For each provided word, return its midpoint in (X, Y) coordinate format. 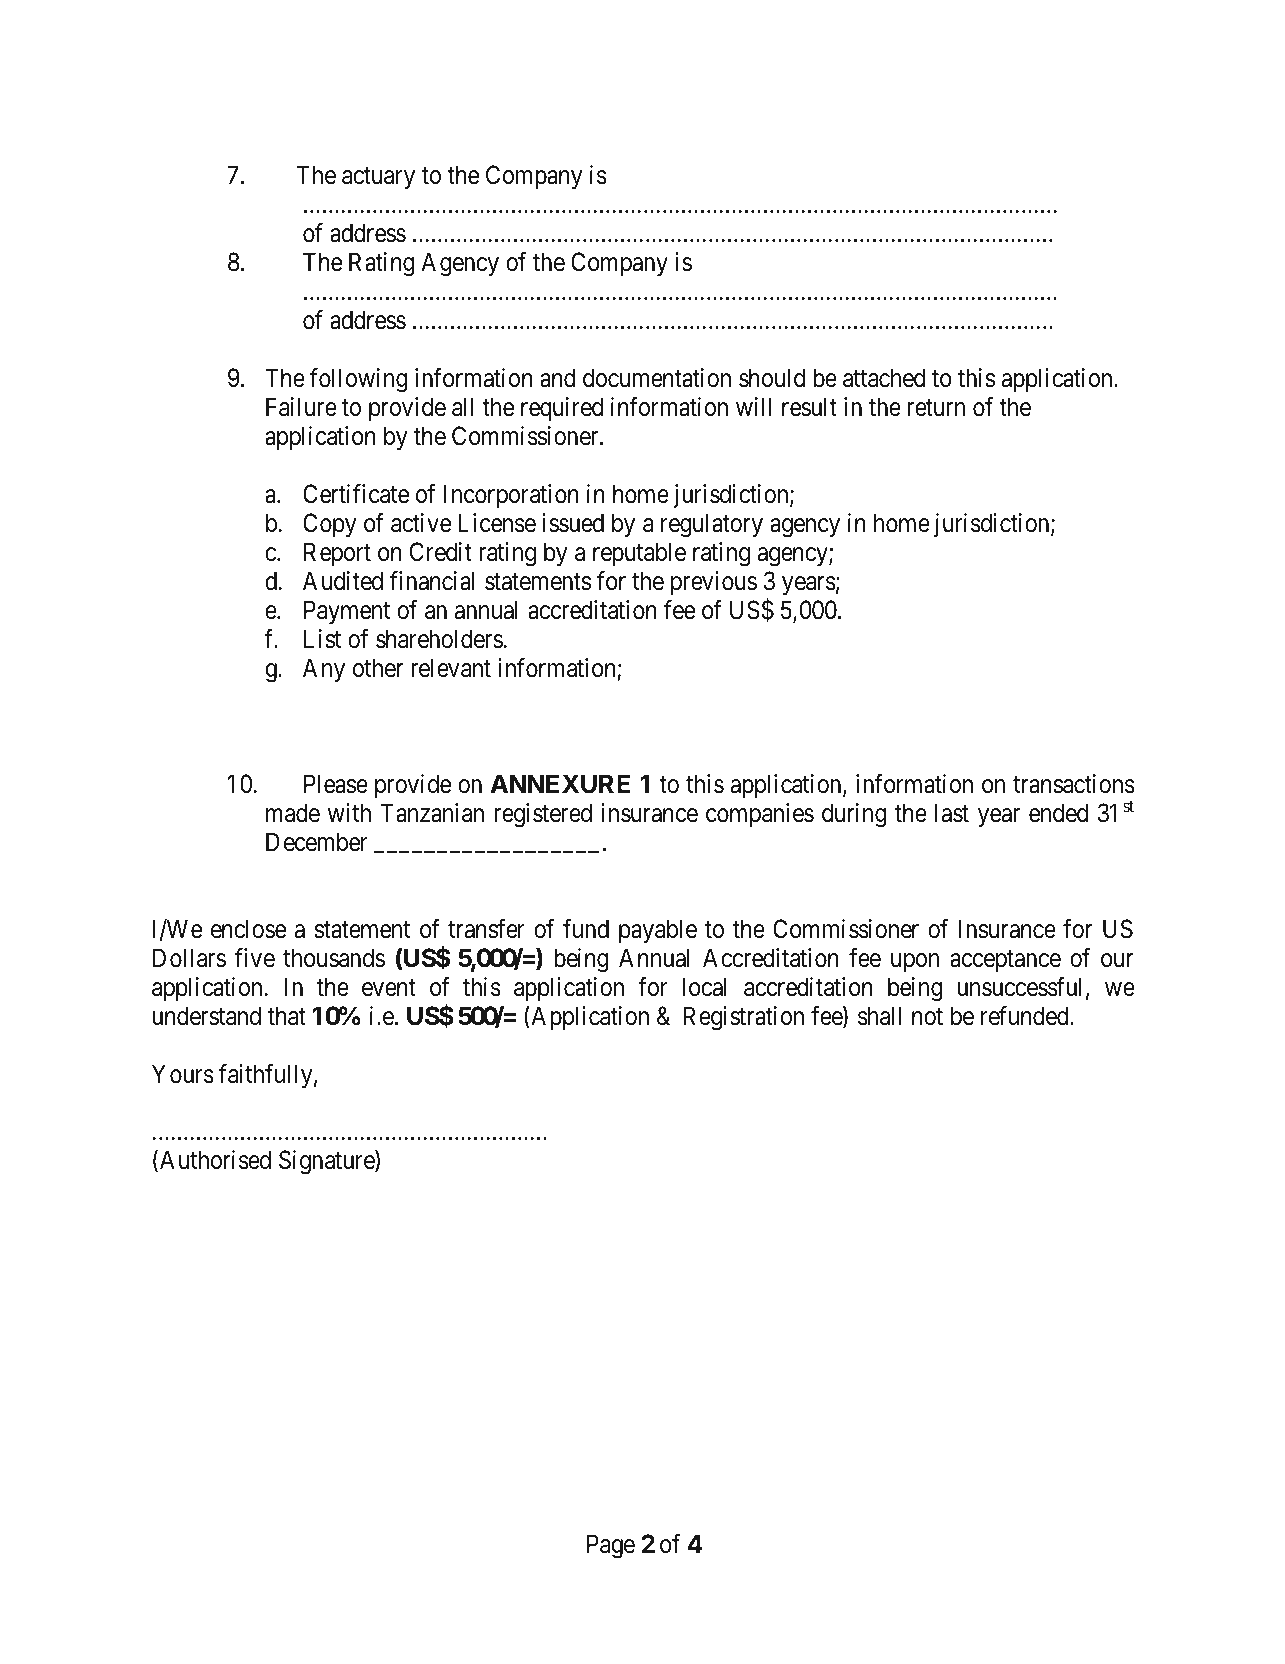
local (704, 987)
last (952, 813)
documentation (657, 378)
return (936, 408)
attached (884, 378)
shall (879, 1016)
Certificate (356, 494)
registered (543, 815)
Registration (743, 1018)
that (287, 1016)
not (927, 1017)
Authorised (215, 1160)
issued (573, 523)
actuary (378, 178)
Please (336, 784)
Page (611, 1546)
